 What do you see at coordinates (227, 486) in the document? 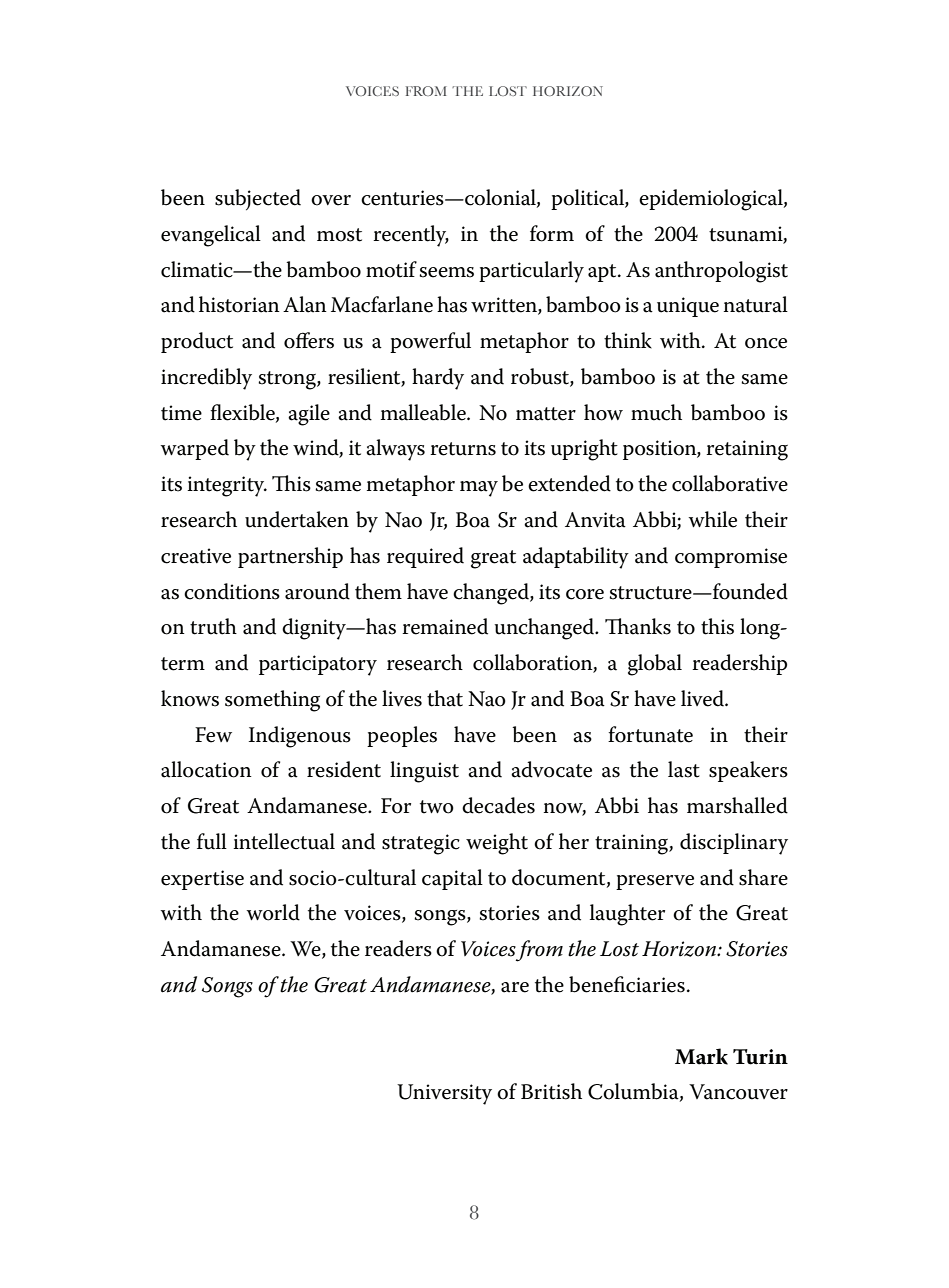
I see `integrity` at bounding box center [227, 486].
